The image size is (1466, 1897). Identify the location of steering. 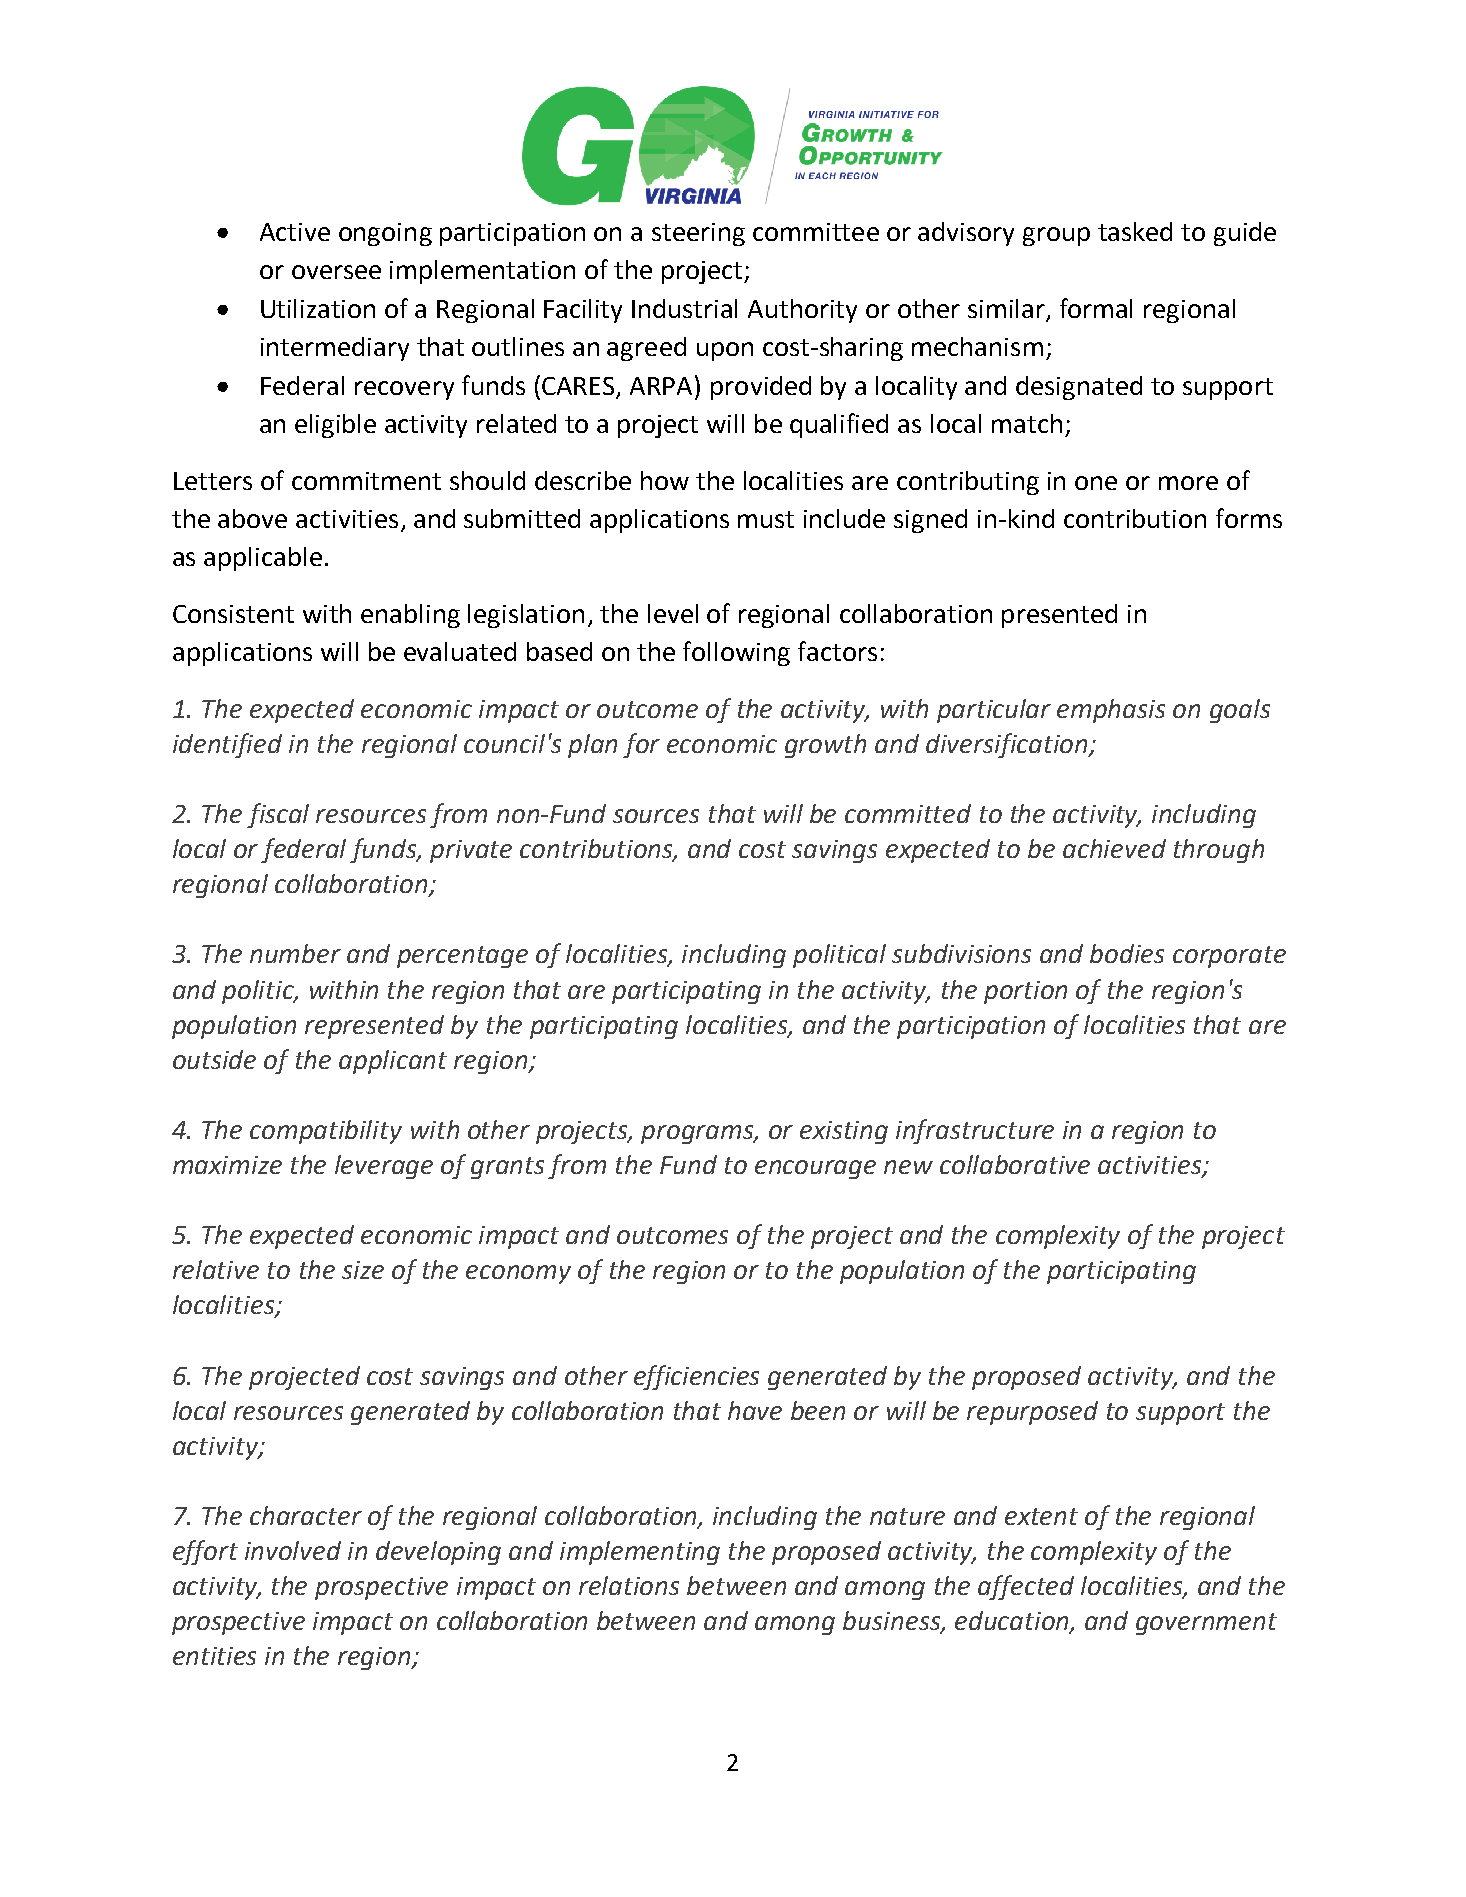
(698, 234).
